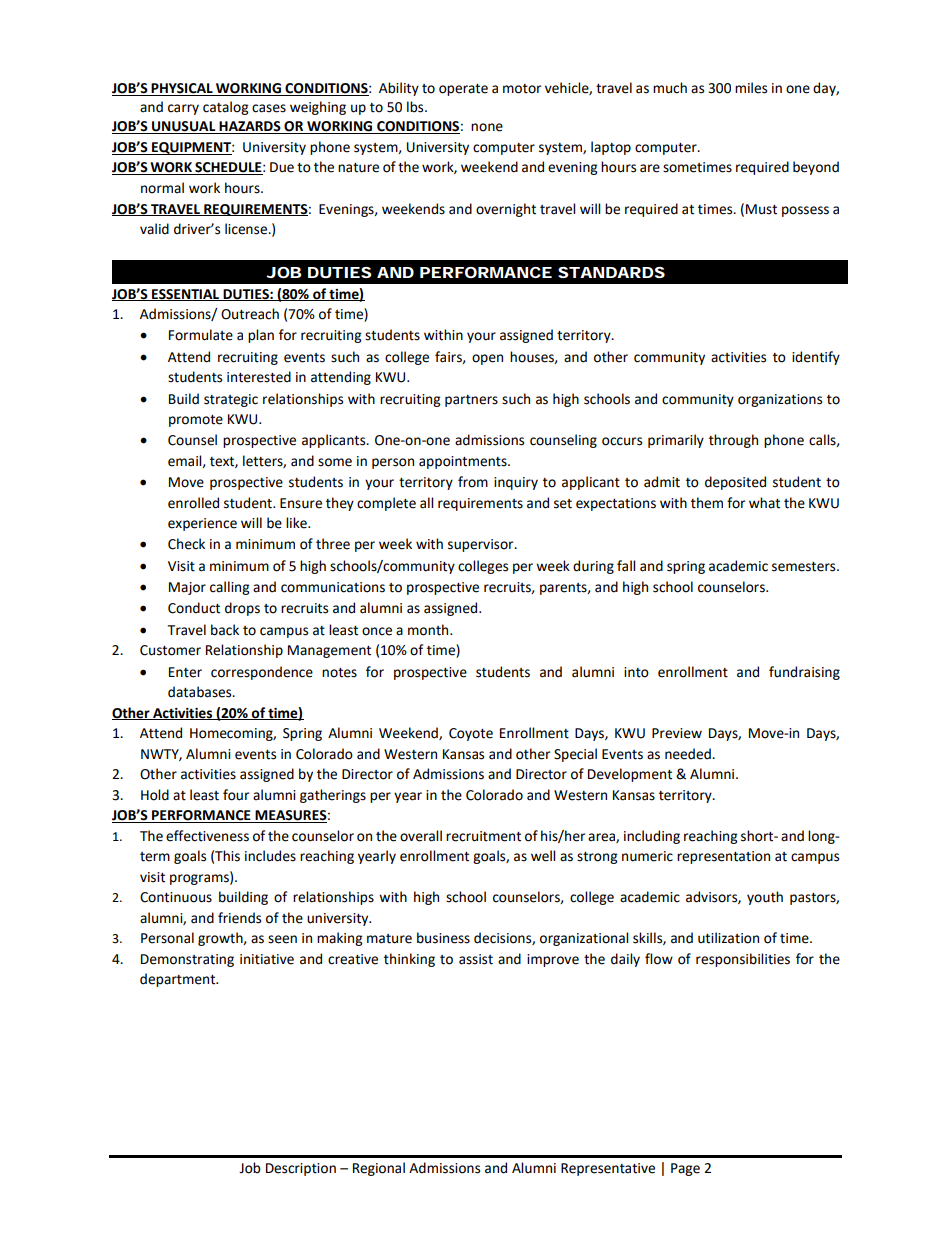 This screenshot has width=952, height=1233. What do you see at coordinates (201, 692) in the screenshot?
I see `databases` at bounding box center [201, 692].
